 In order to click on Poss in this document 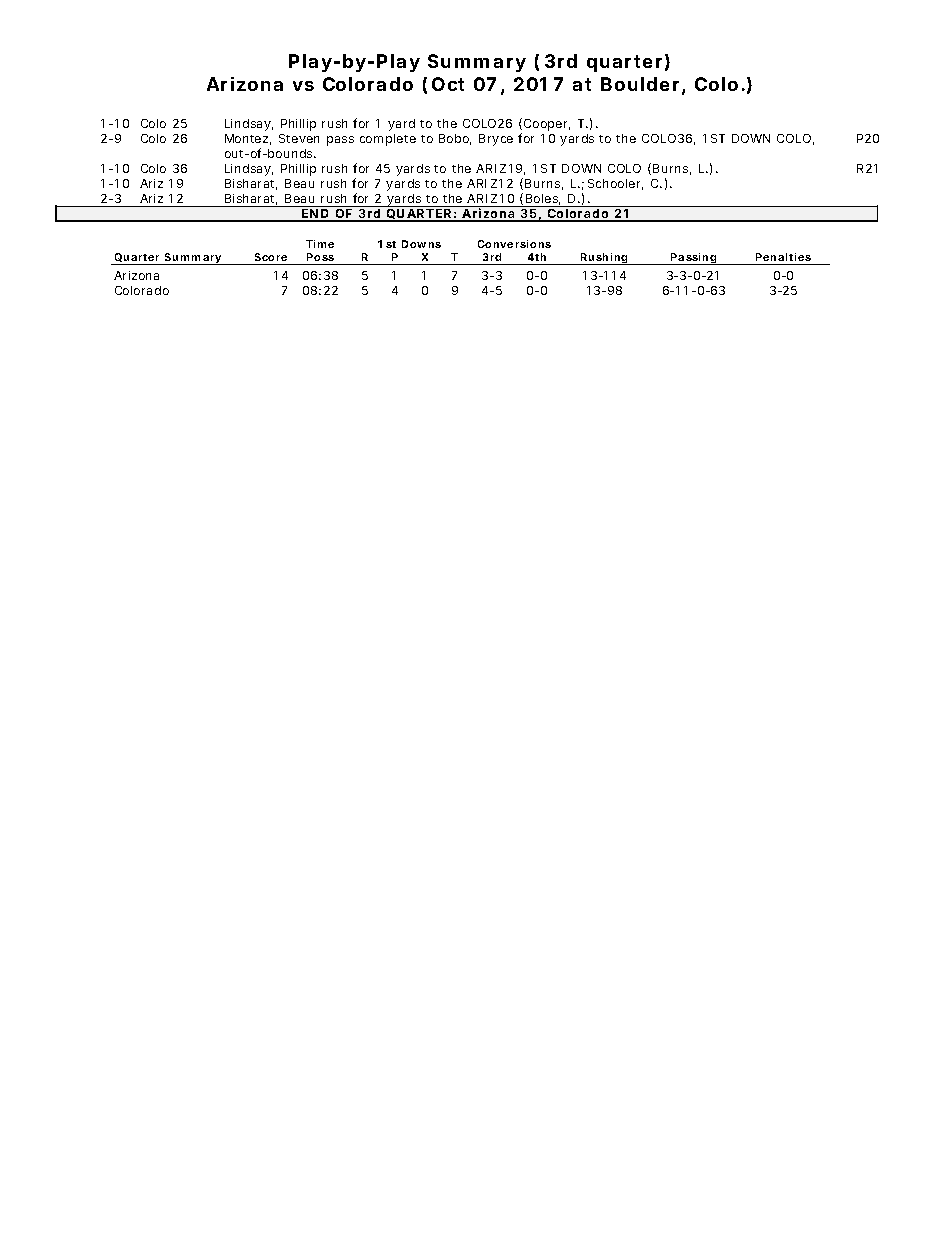, I will do `click(320, 257)`.
